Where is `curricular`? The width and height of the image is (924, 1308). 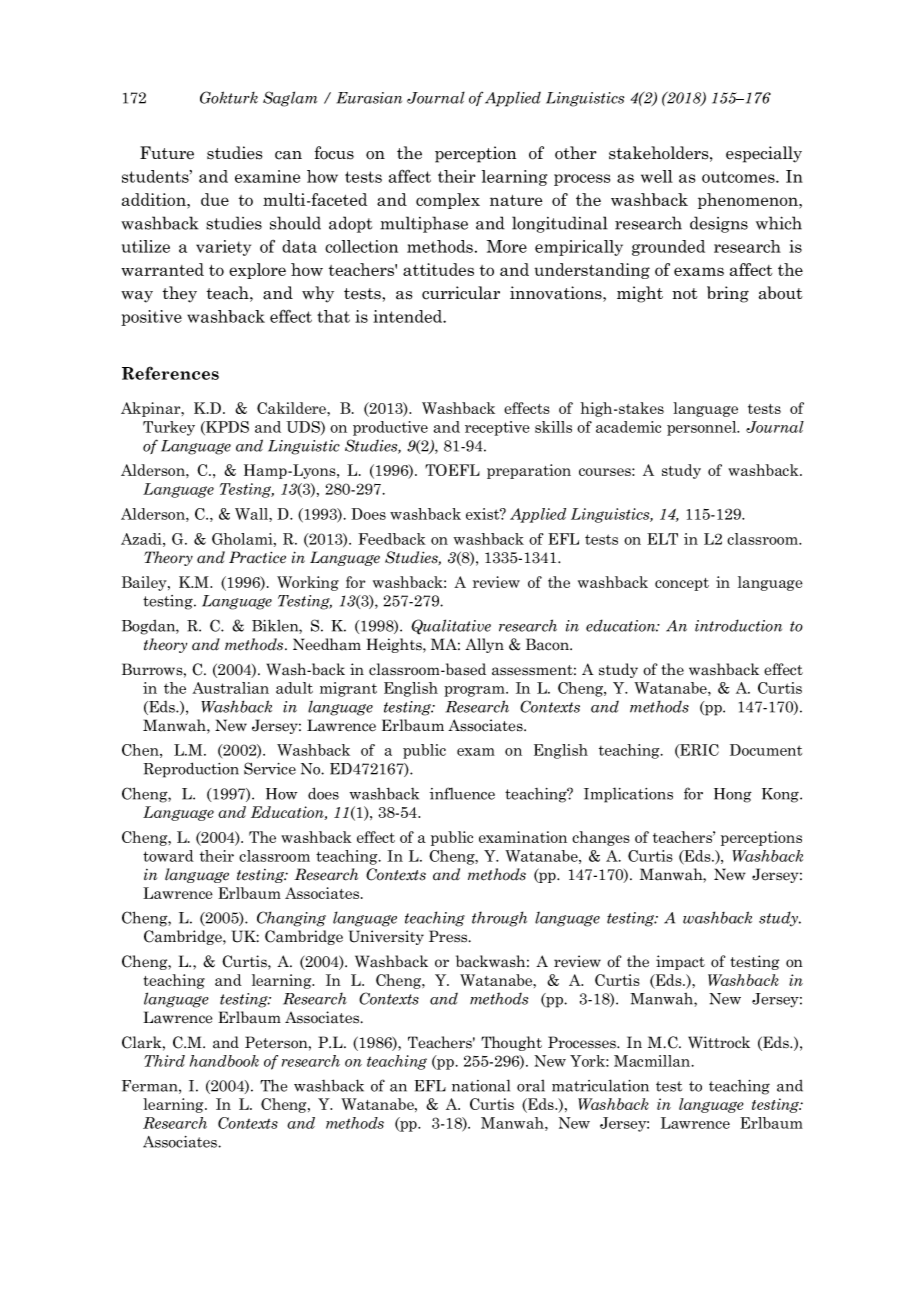 curricular is located at coordinates (461, 293).
